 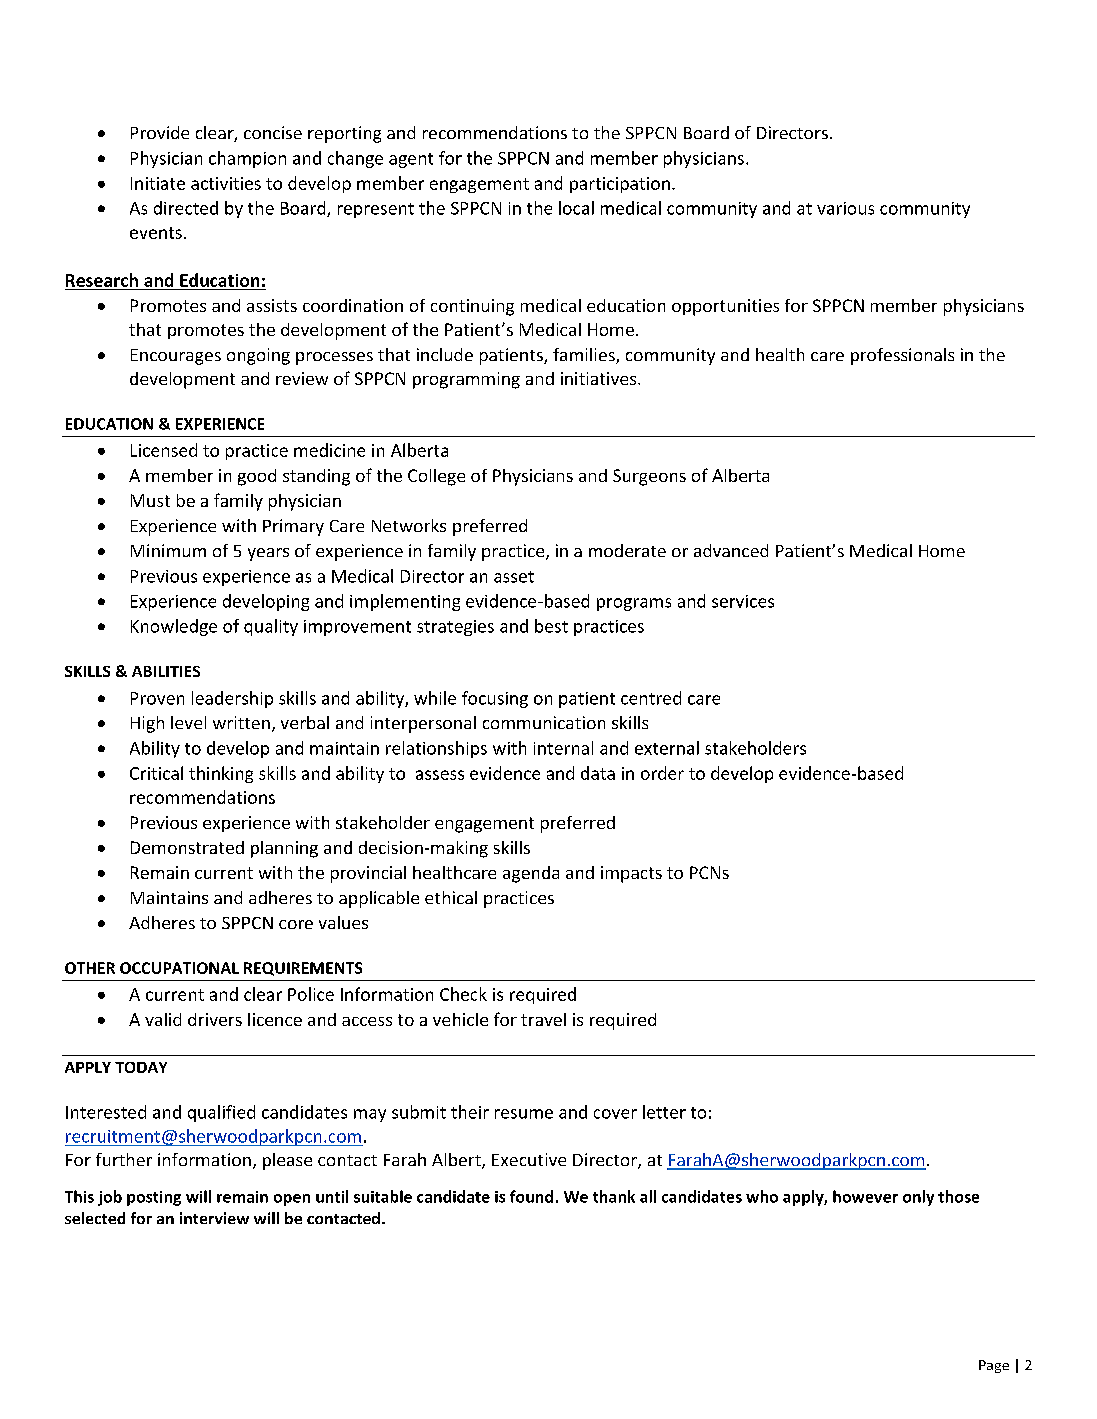 I want to click on various, so click(x=845, y=208).
